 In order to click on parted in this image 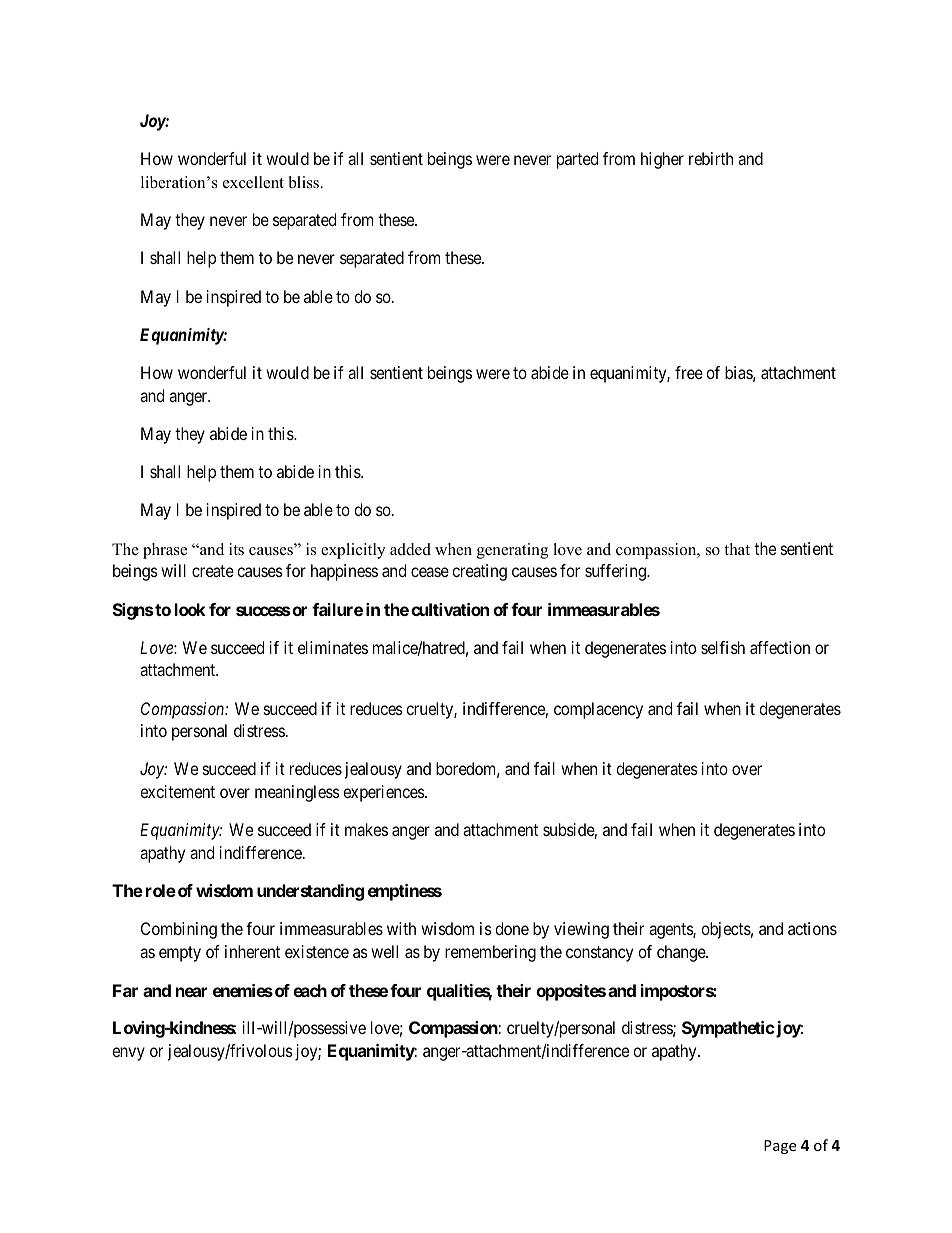, I will do `click(577, 160)`.
